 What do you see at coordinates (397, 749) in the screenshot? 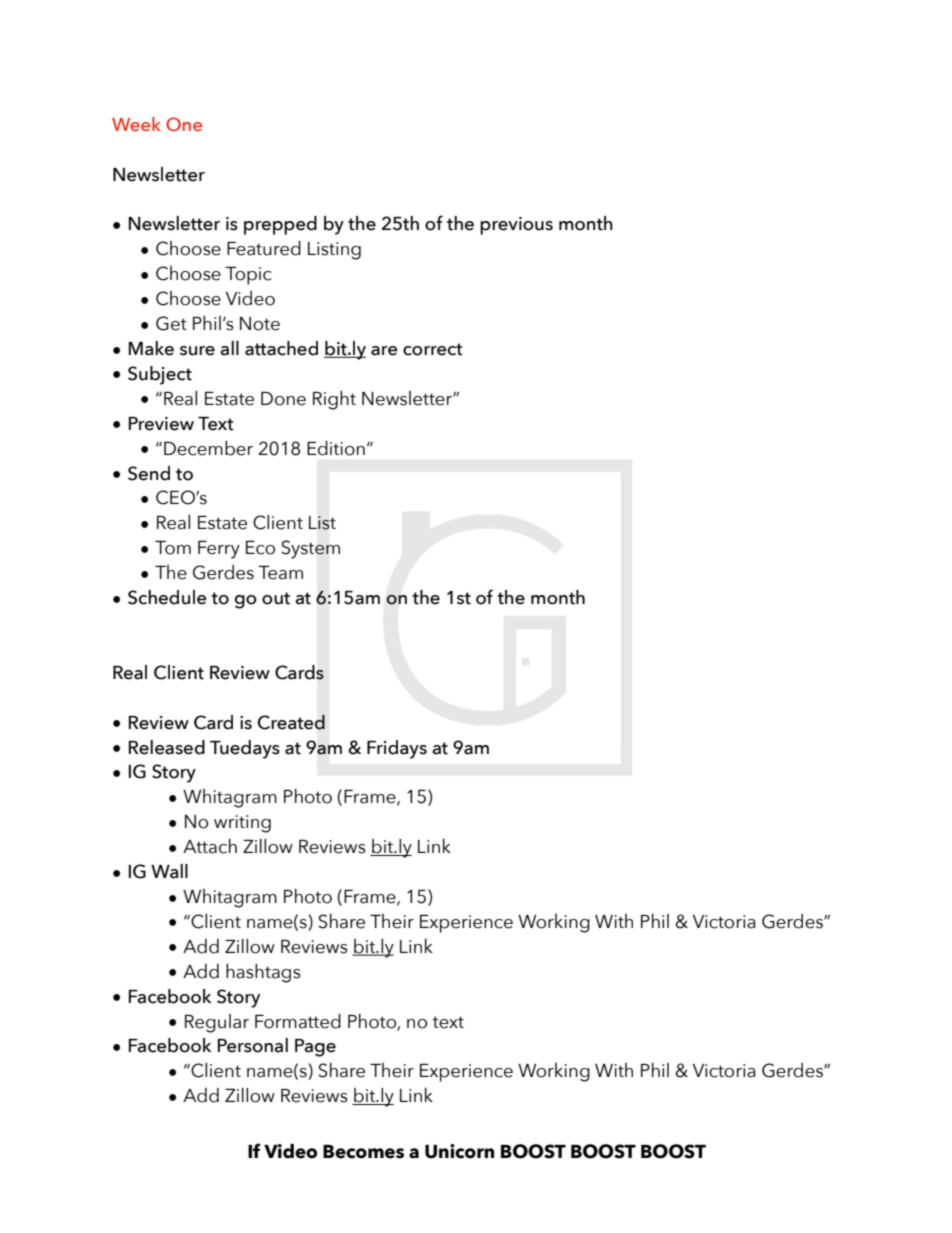
I see `Fridays` at bounding box center [397, 749].
